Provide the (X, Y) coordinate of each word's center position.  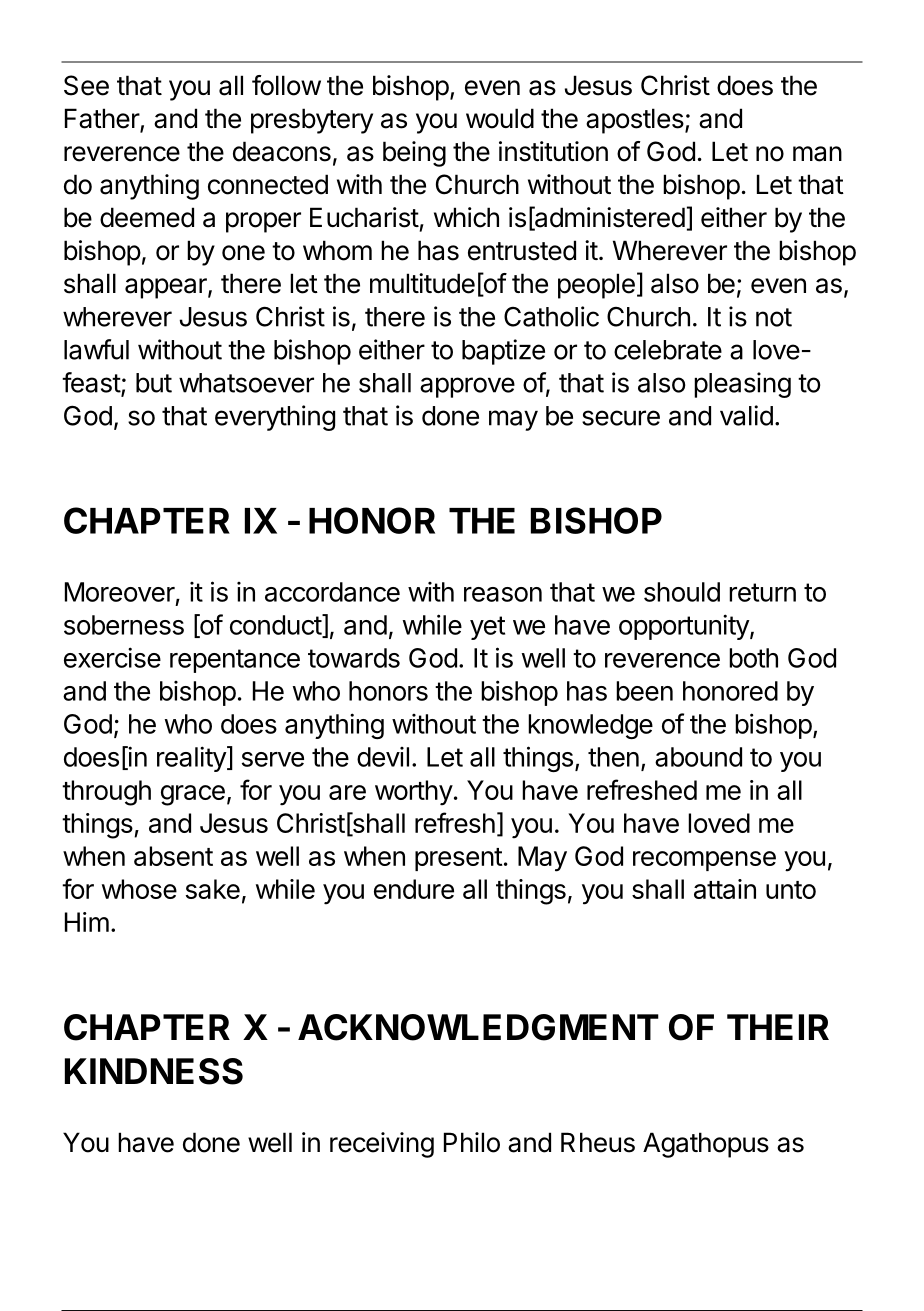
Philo (472, 1142)
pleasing (742, 385)
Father (103, 119)
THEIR (778, 1027)
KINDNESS (154, 1071)
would (500, 118)
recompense (704, 861)
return (762, 592)
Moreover (120, 592)
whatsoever (246, 383)
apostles (635, 121)
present (459, 859)
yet (487, 628)
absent (173, 856)
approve (467, 387)
